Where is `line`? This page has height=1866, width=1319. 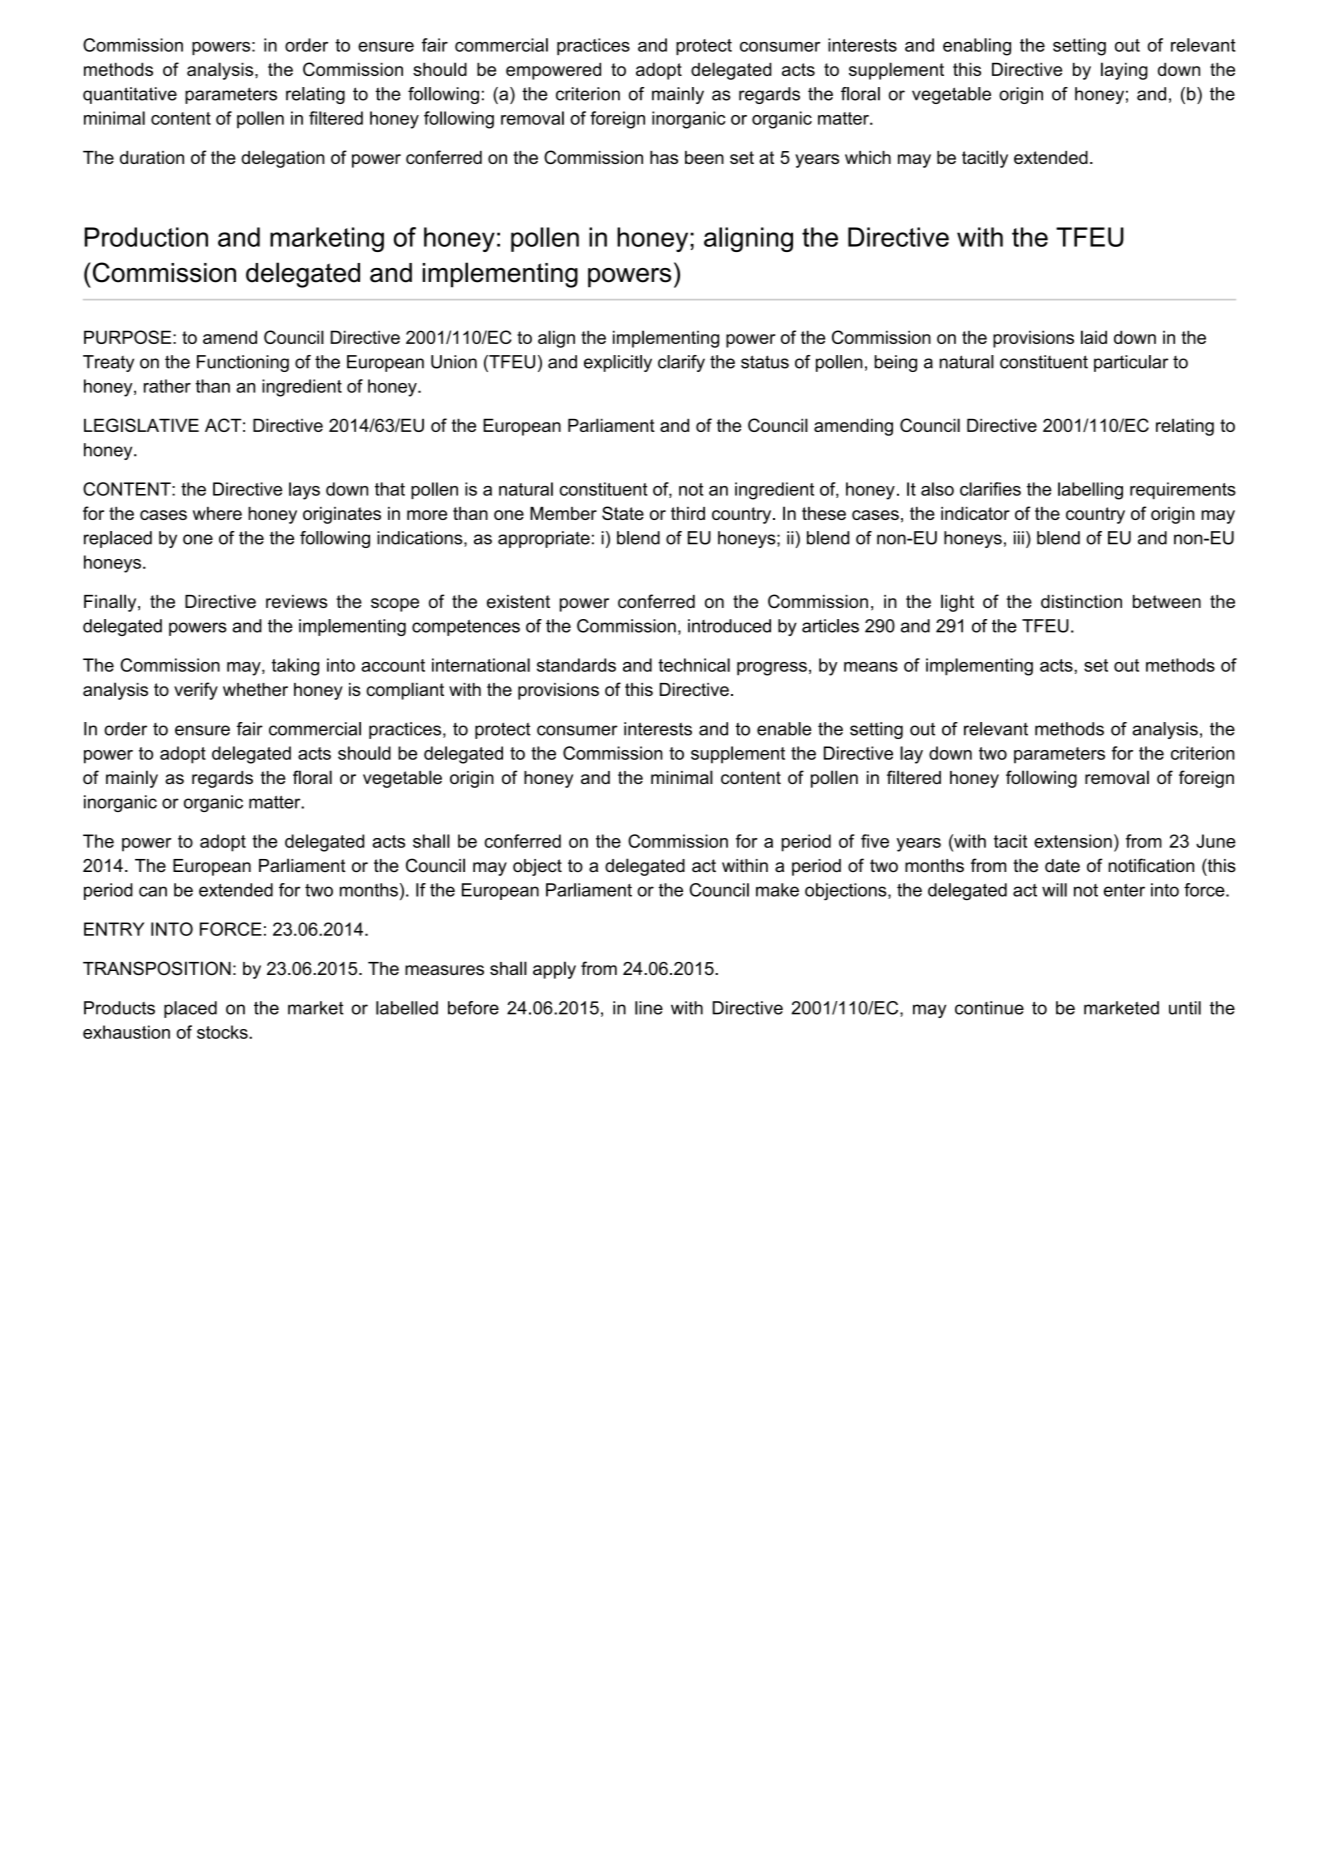 line is located at coordinates (649, 1008).
